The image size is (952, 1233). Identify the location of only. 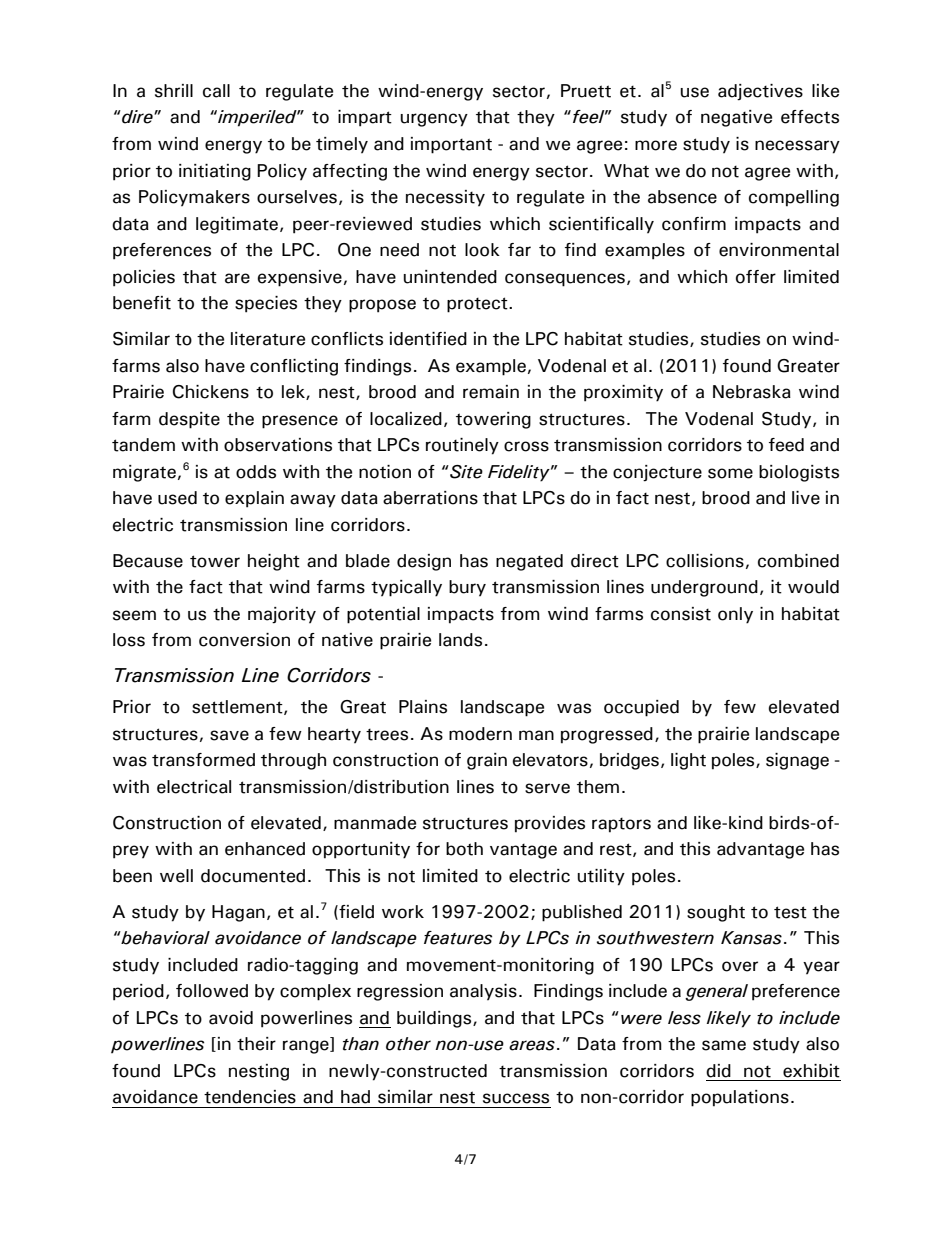
(735, 615).
